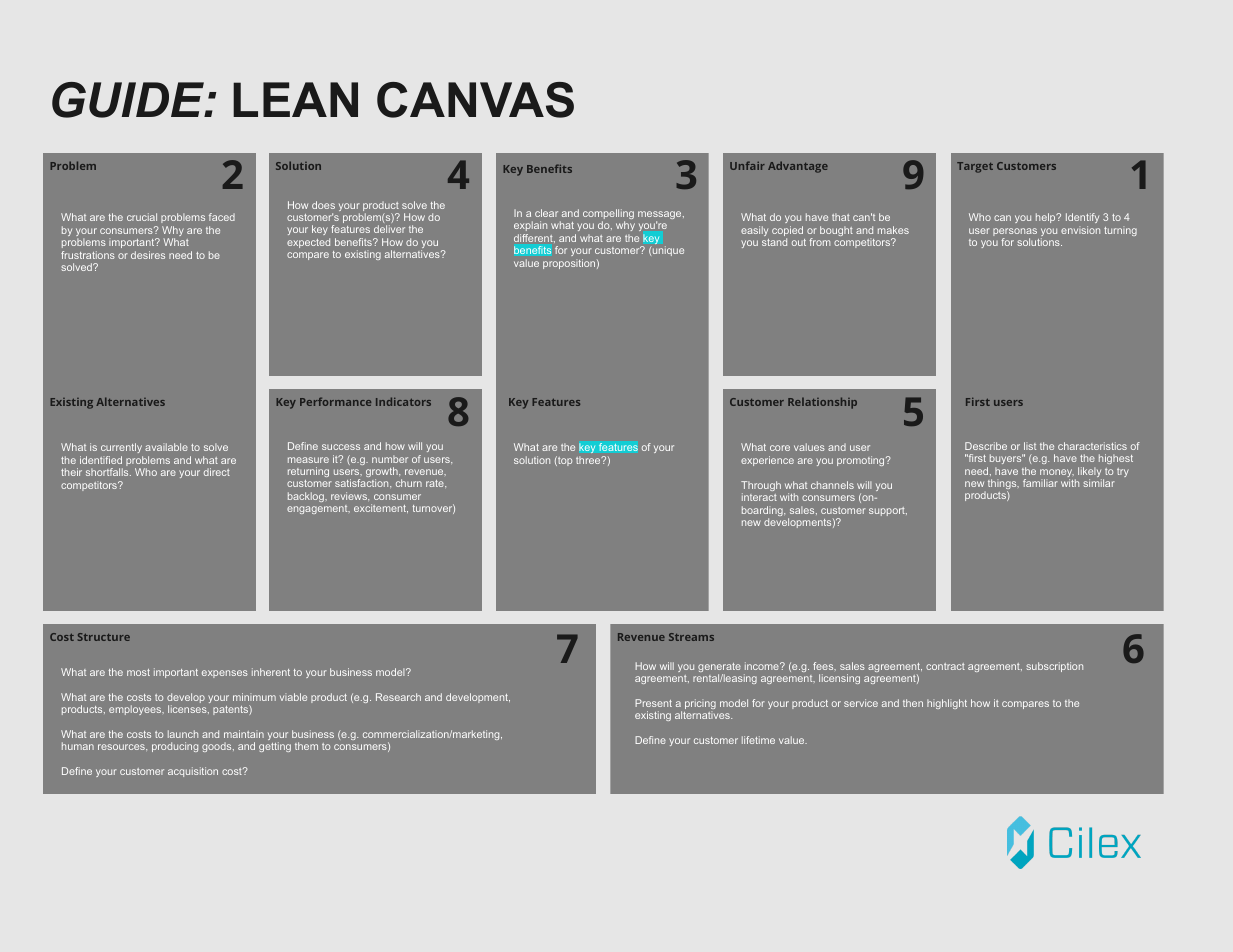 Image resolution: width=1233 pixels, height=952 pixels. I want to click on GUIDE, so click(129, 100).
